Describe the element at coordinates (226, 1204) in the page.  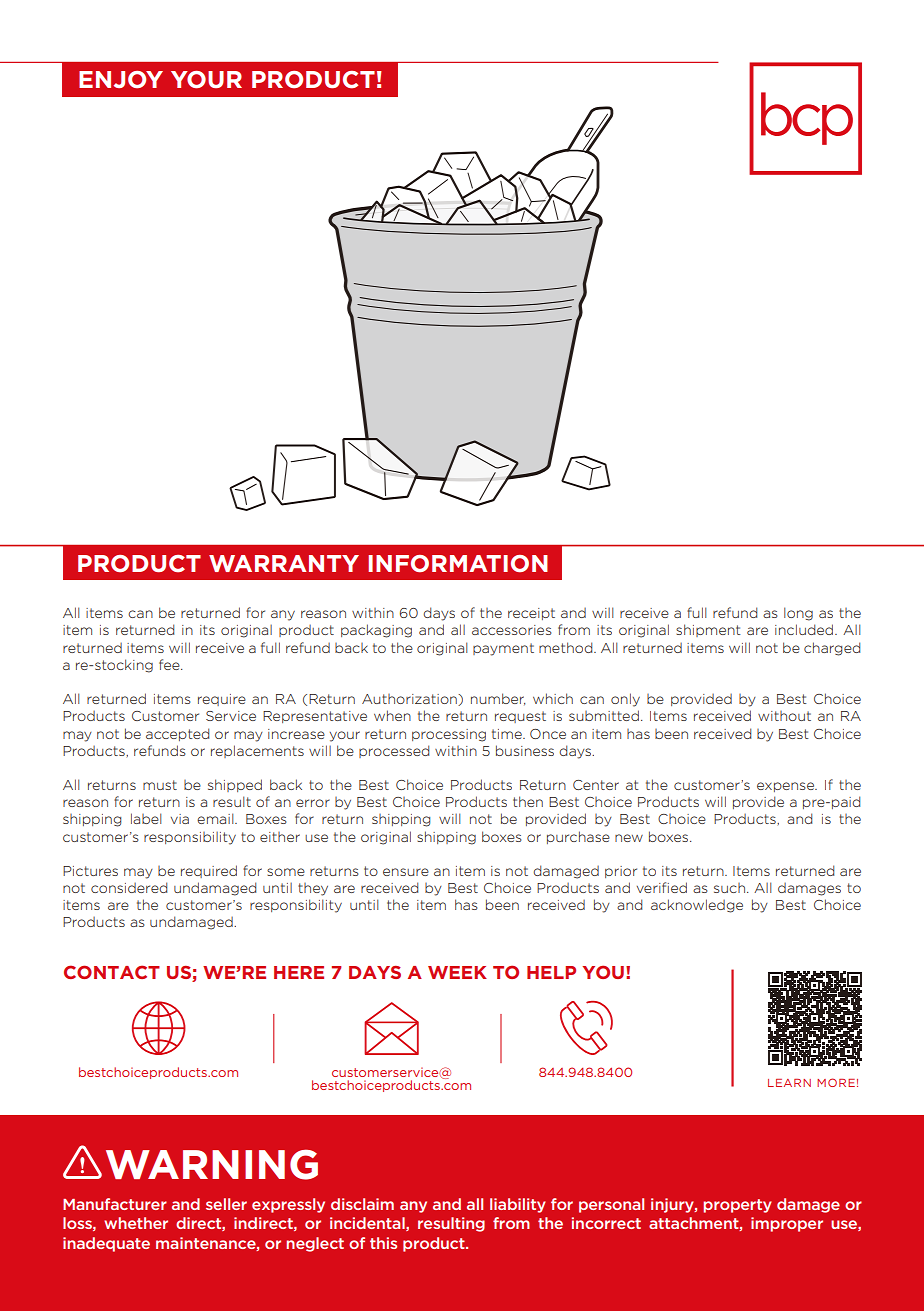
I see `seller` at that location.
